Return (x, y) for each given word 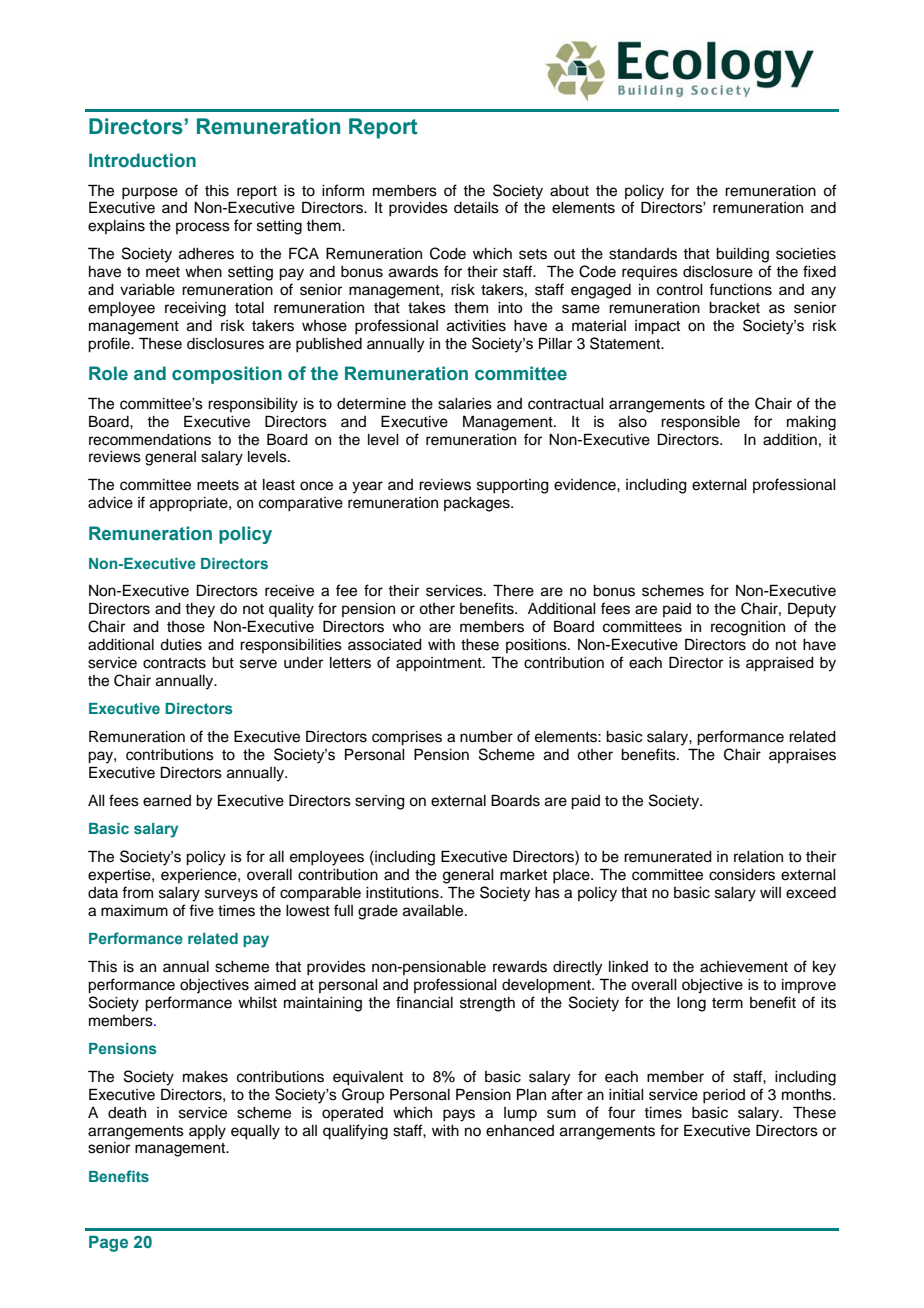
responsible (700, 423)
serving (380, 802)
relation (758, 857)
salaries (465, 404)
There (513, 590)
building (742, 255)
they (200, 610)
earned (167, 801)
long (691, 1004)
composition (227, 375)
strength (487, 1004)
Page (108, 1243)
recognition (748, 628)
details (476, 208)
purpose (150, 193)
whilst (257, 1003)
